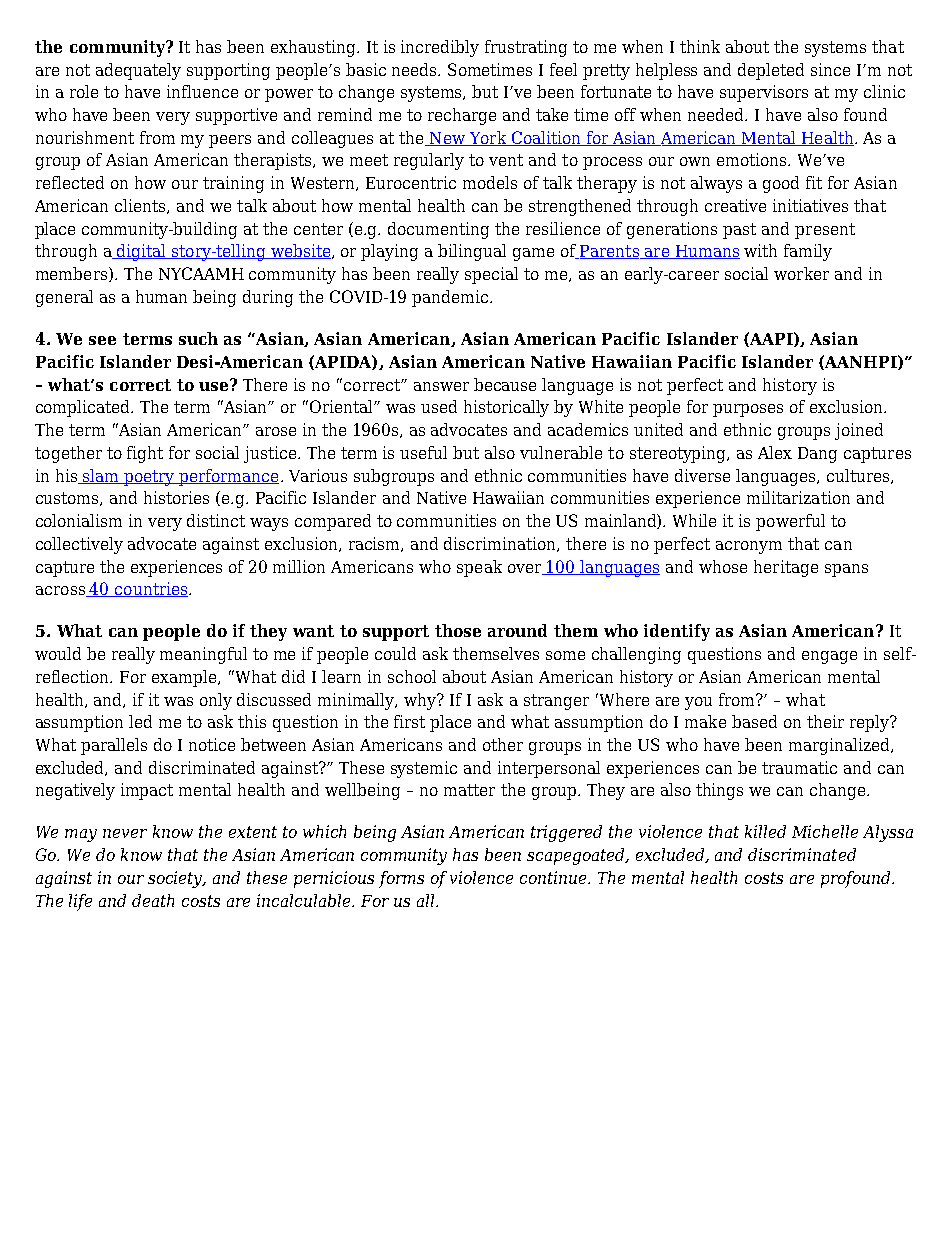 The image size is (952, 1233). What do you see at coordinates (423, 452) in the screenshot?
I see `useful` at bounding box center [423, 452].
